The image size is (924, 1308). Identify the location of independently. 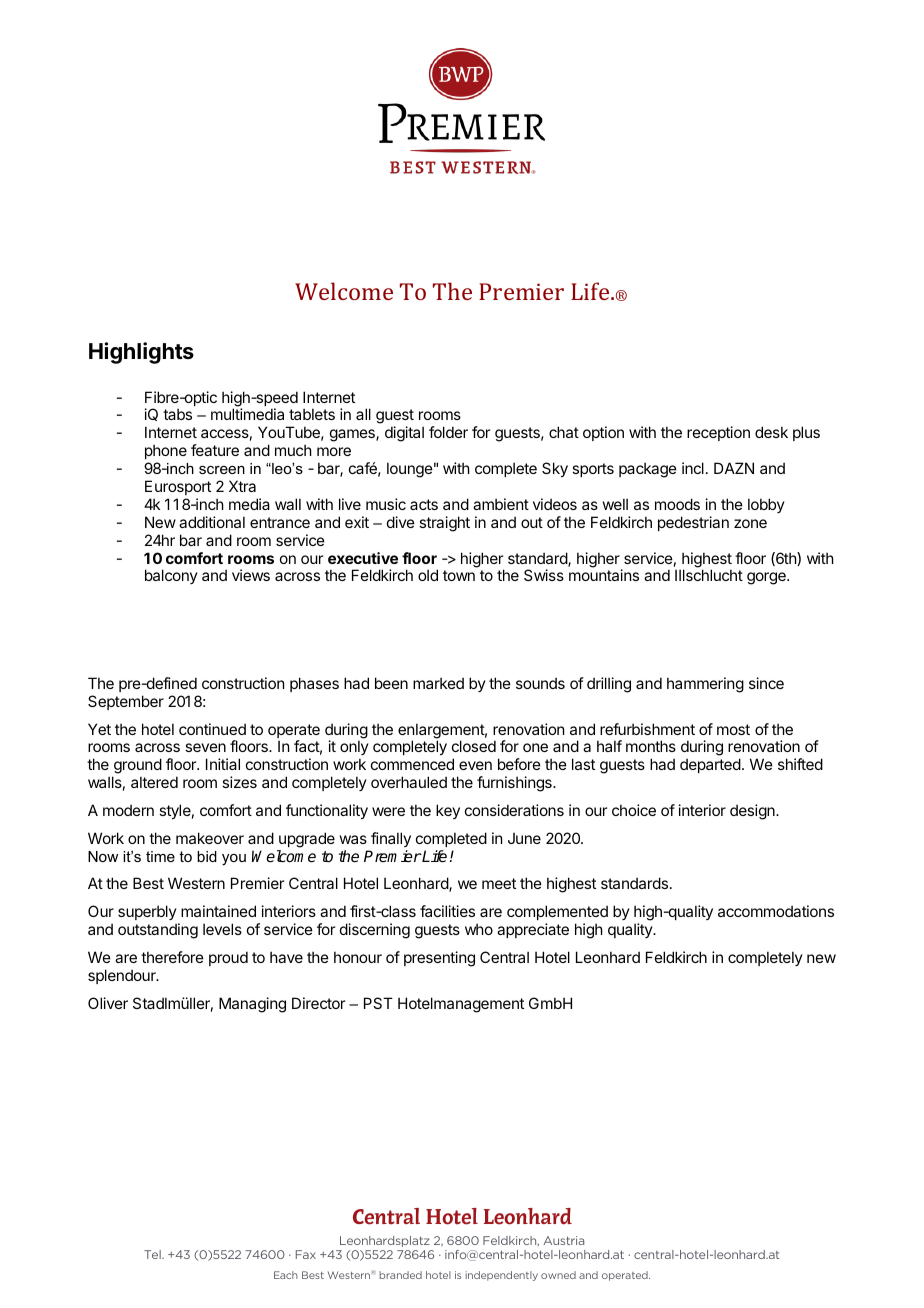
(502, 1276).
